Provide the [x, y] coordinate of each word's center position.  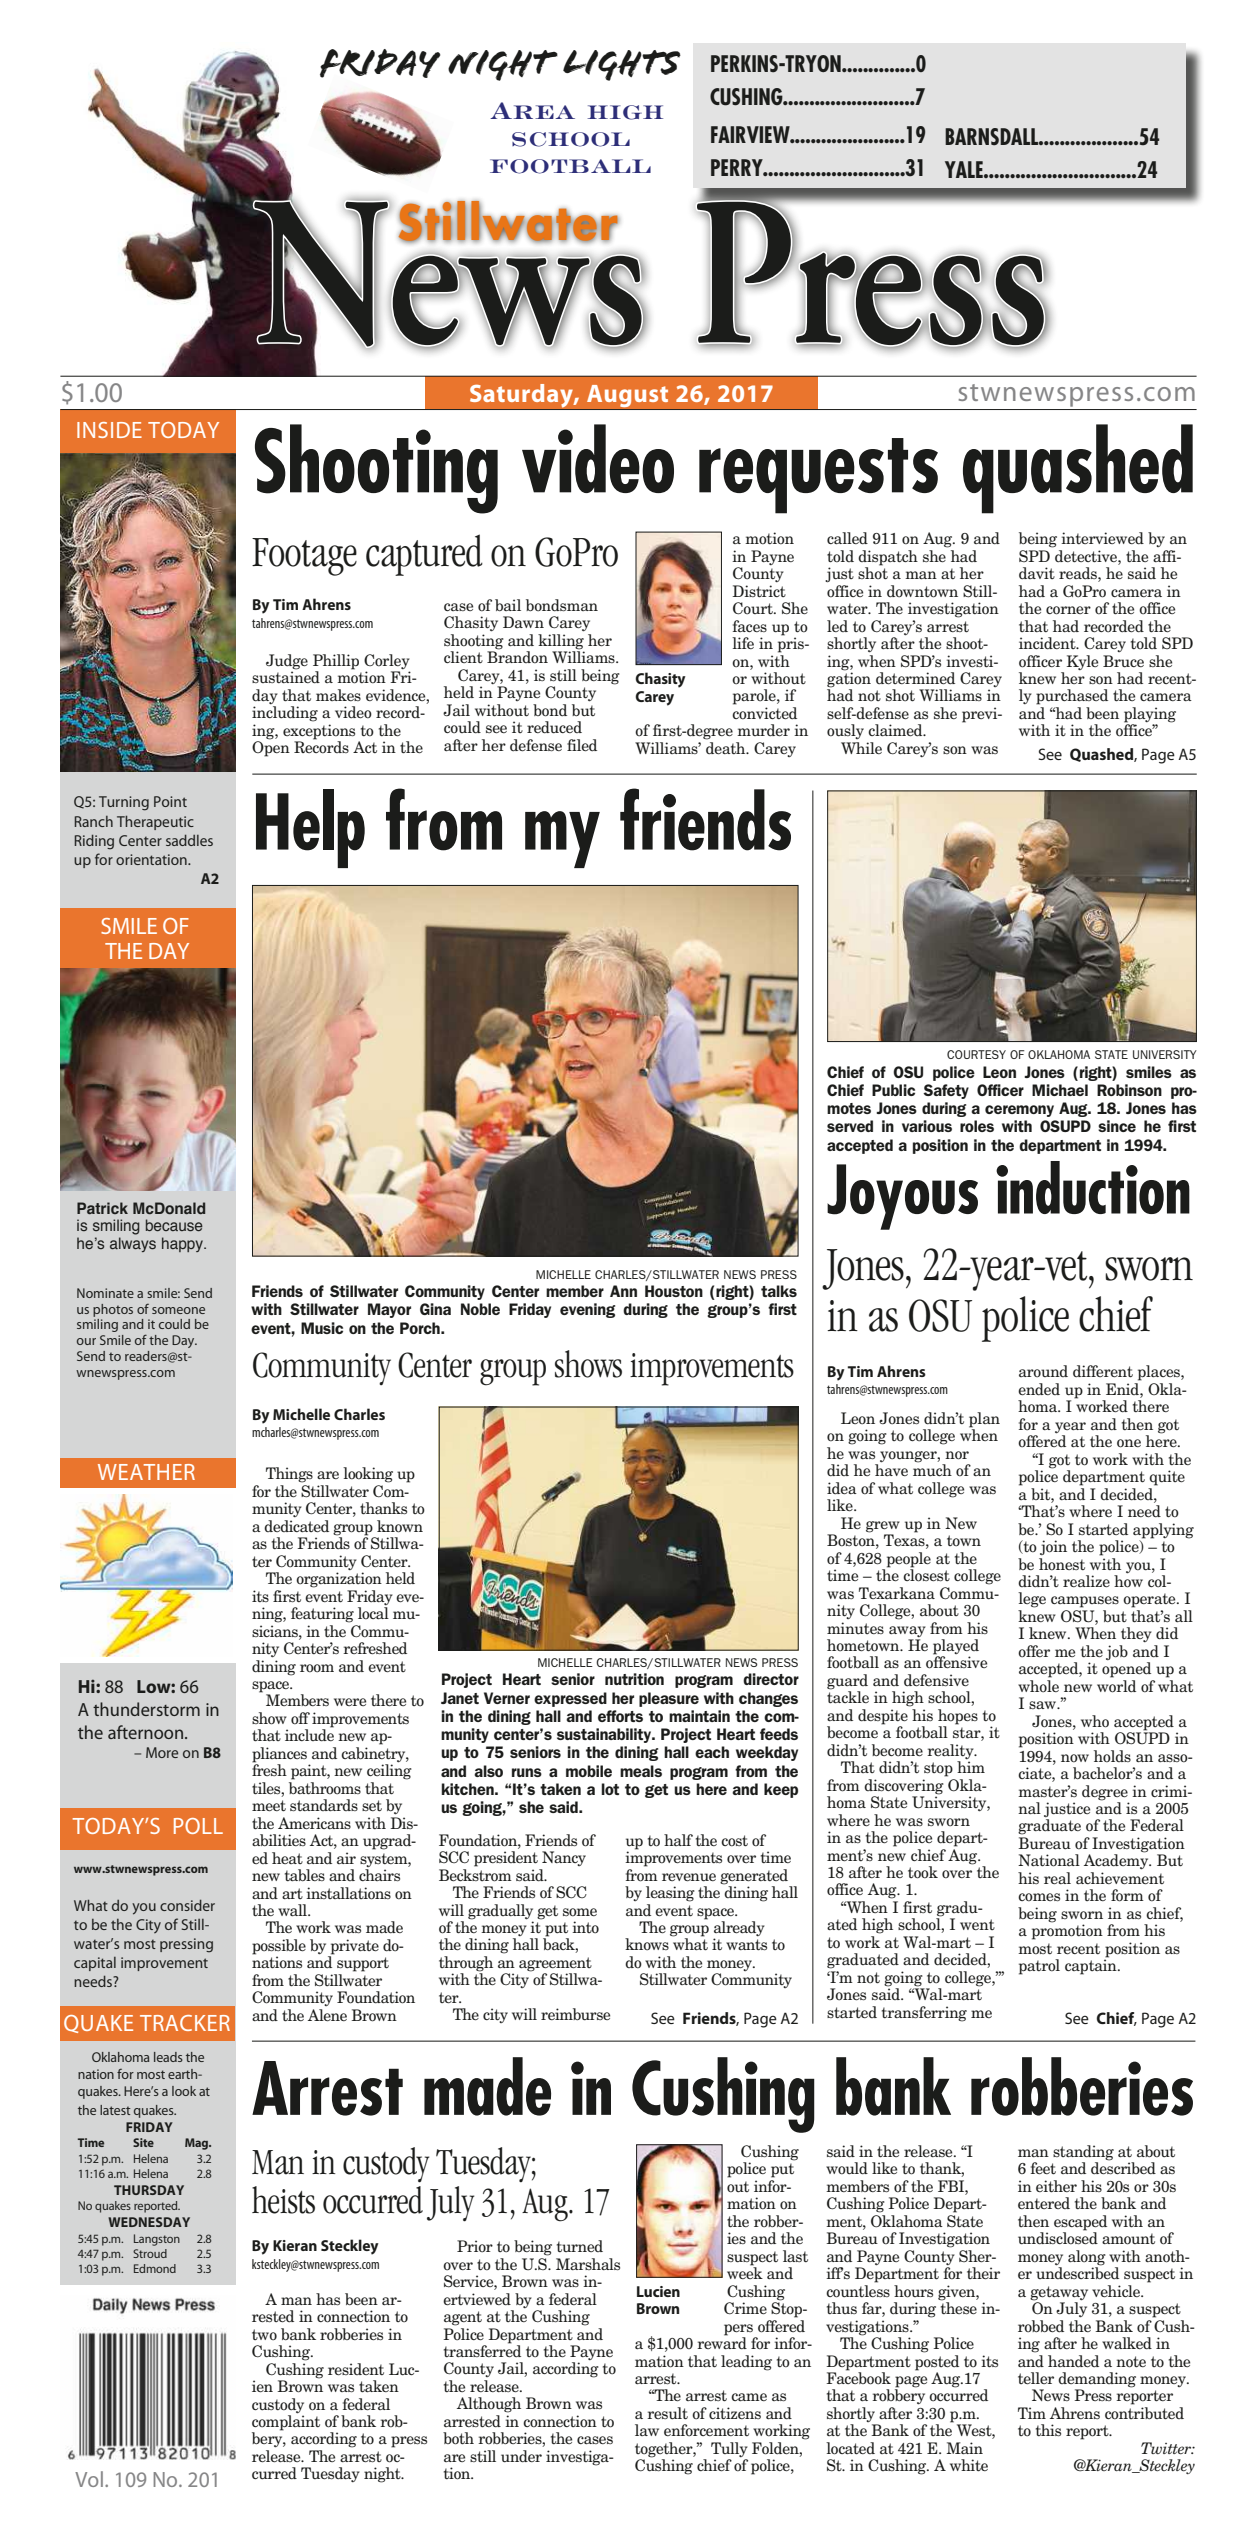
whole [1038, 1686]
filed [582, 745]
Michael [1060, 1090]
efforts [620, 1716]
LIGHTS [622, 65]
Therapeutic [155, 822]
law [647, 2430]
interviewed [1102, 538]
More [162, 1752]
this [1048, 2430]
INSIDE [109, 430]
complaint [286, 2423]
